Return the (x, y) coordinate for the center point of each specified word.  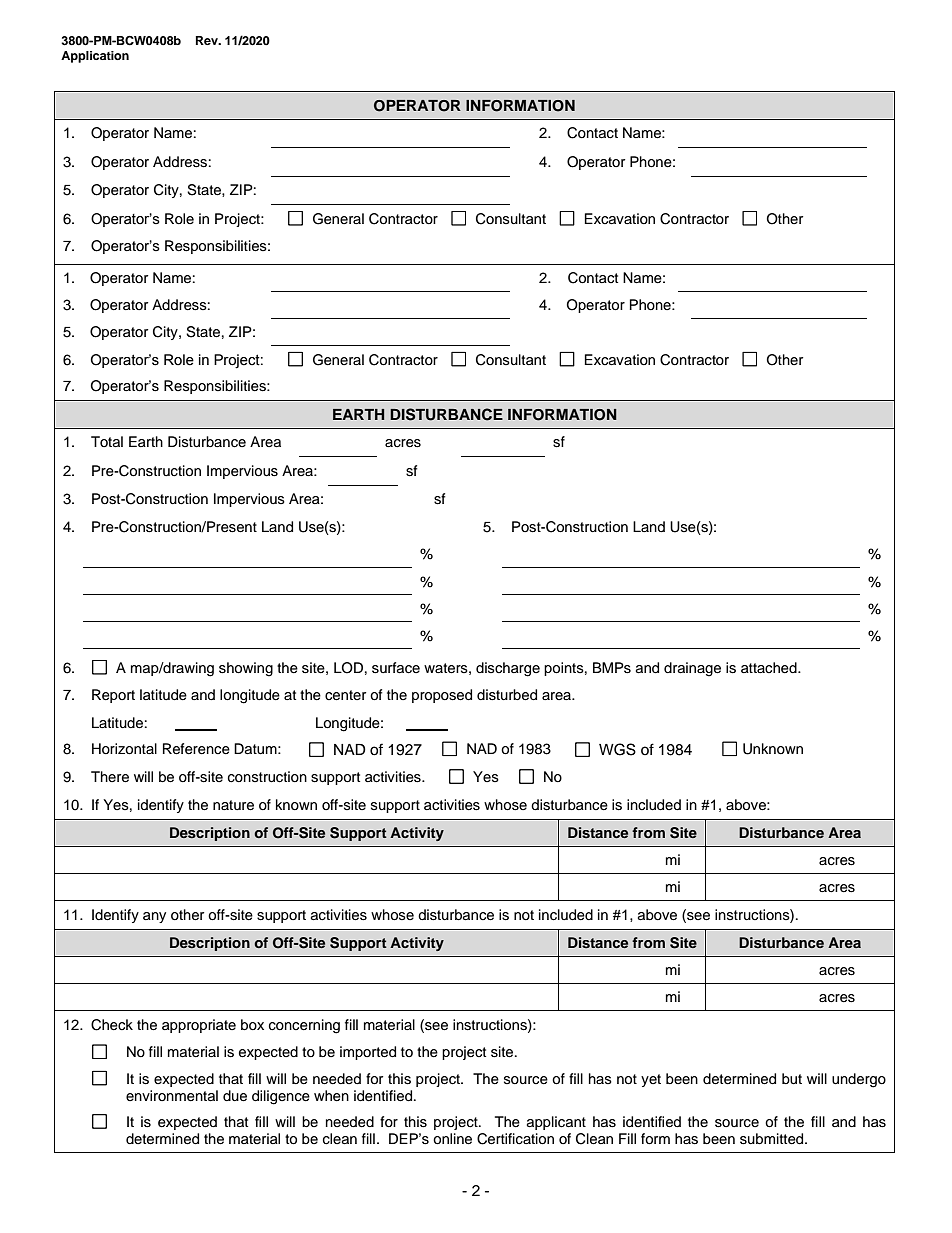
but (792, 1079)
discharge (508, 669)
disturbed (507, 695)
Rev (208, 40)
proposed (442, 696)
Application (95, 57)
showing (246, 669)
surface (396, 668)
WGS (617, 749)
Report (113, 696)
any (154, 917)
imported (368, 1053)
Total (107, 441)
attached (770, 668)
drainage (692, 669)
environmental (172, 1096)
